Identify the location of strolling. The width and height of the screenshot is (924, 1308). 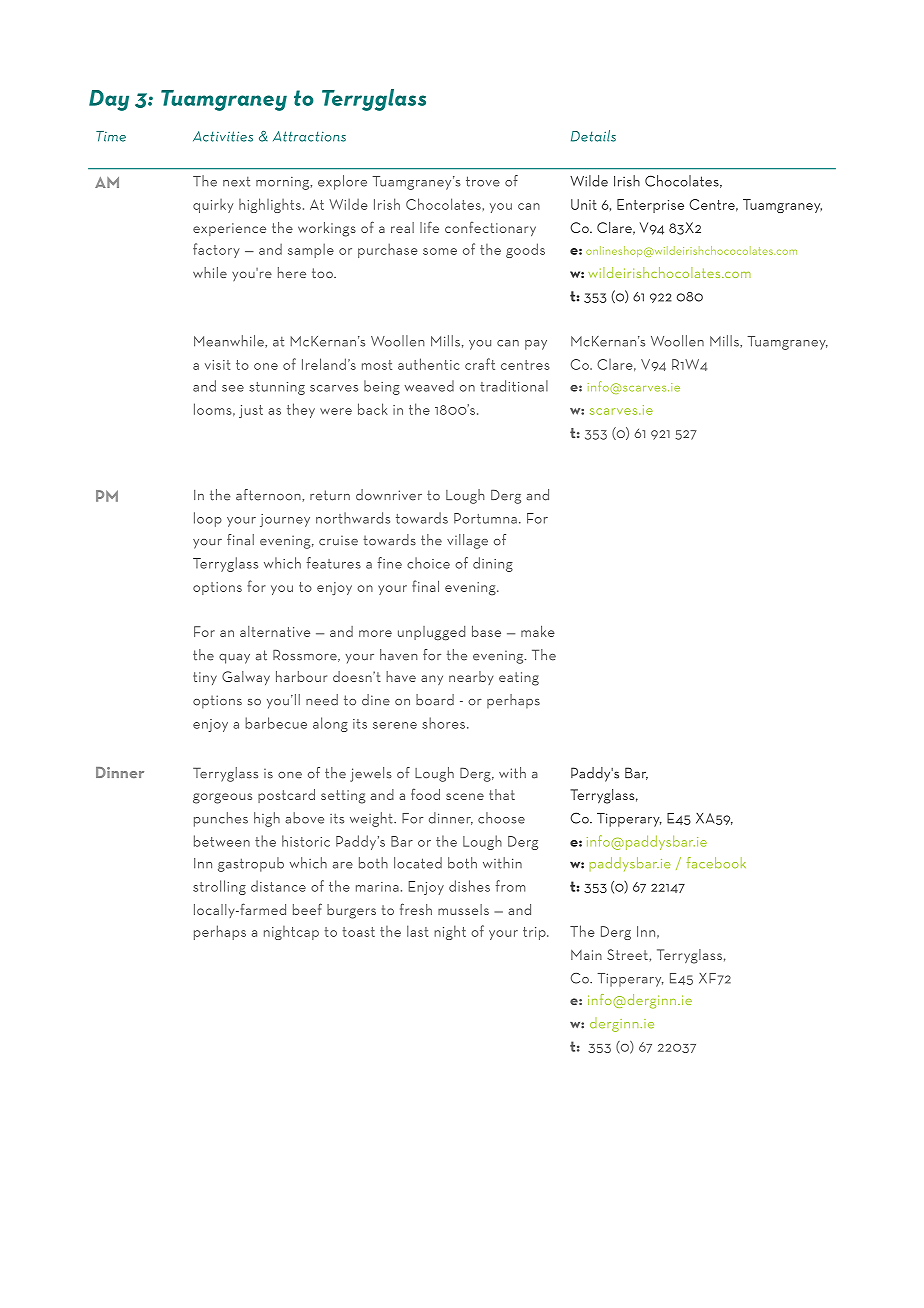
(219, 887).
